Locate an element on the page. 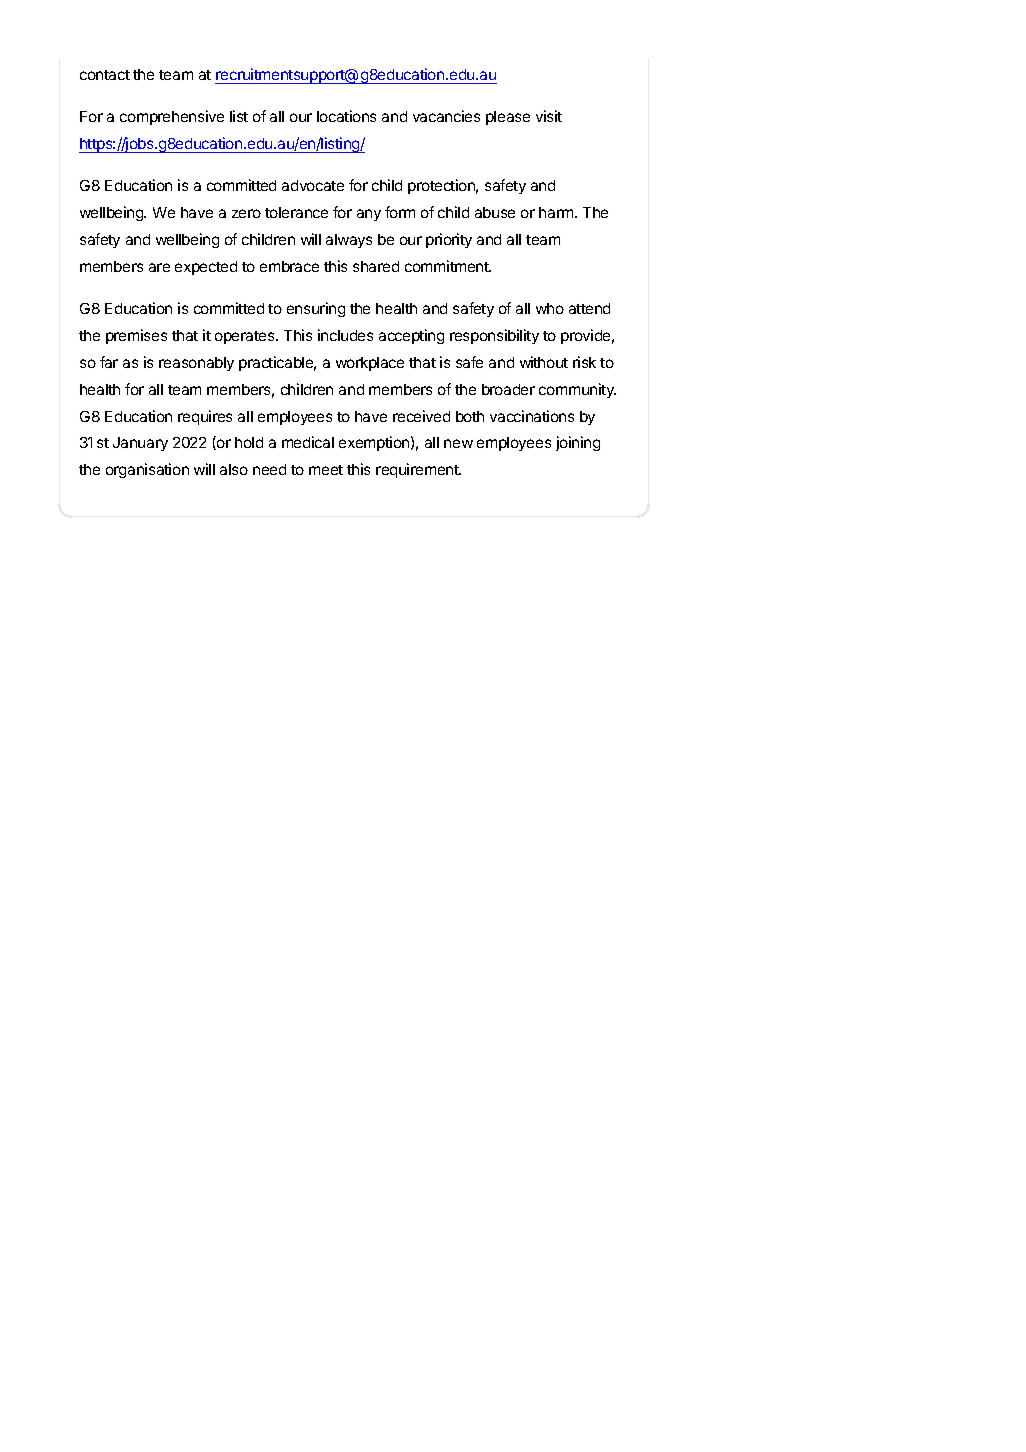  locations is located at coordinates (346, 116).
